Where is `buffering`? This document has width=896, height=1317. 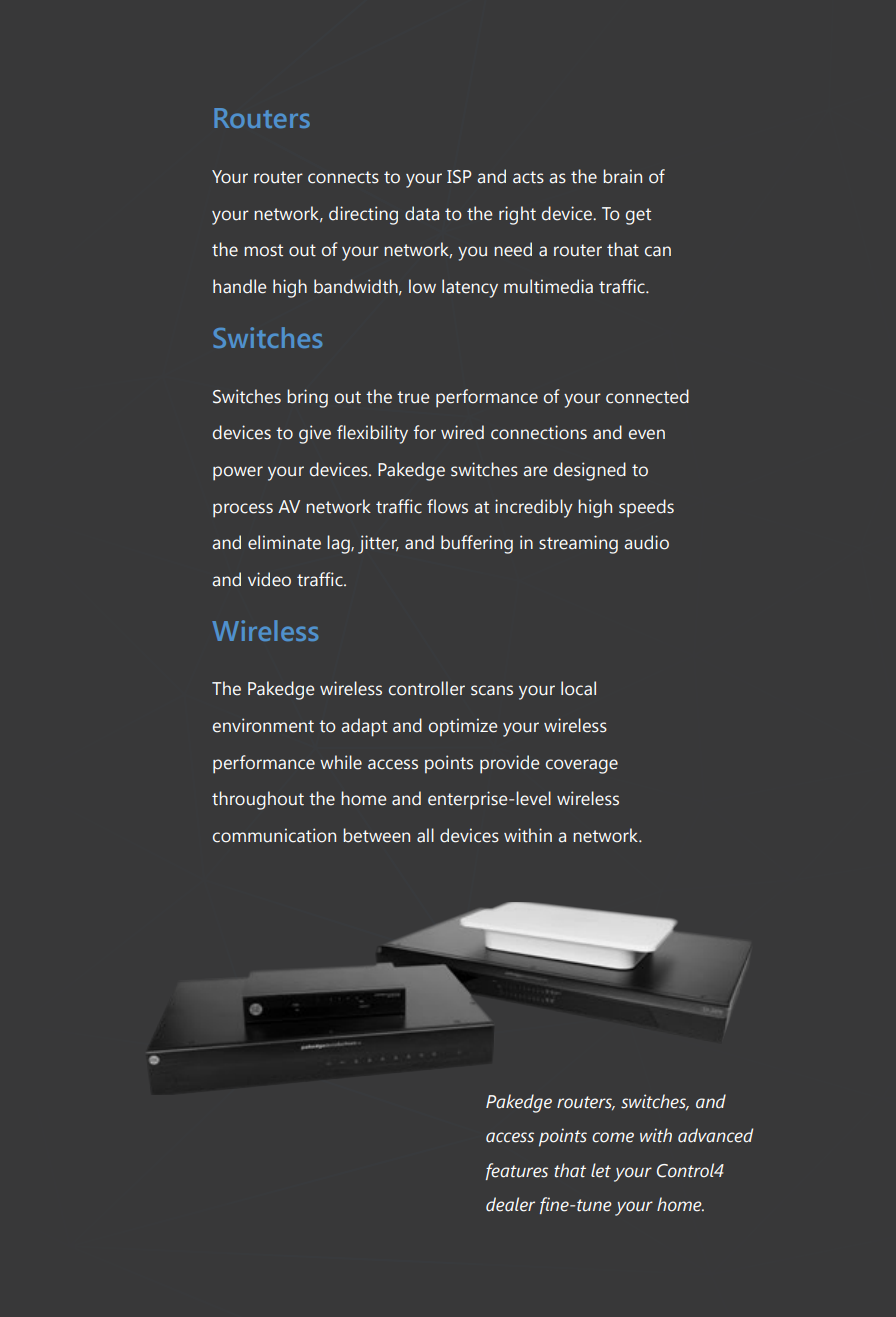 buffering is located at coordinates (477, 544).
